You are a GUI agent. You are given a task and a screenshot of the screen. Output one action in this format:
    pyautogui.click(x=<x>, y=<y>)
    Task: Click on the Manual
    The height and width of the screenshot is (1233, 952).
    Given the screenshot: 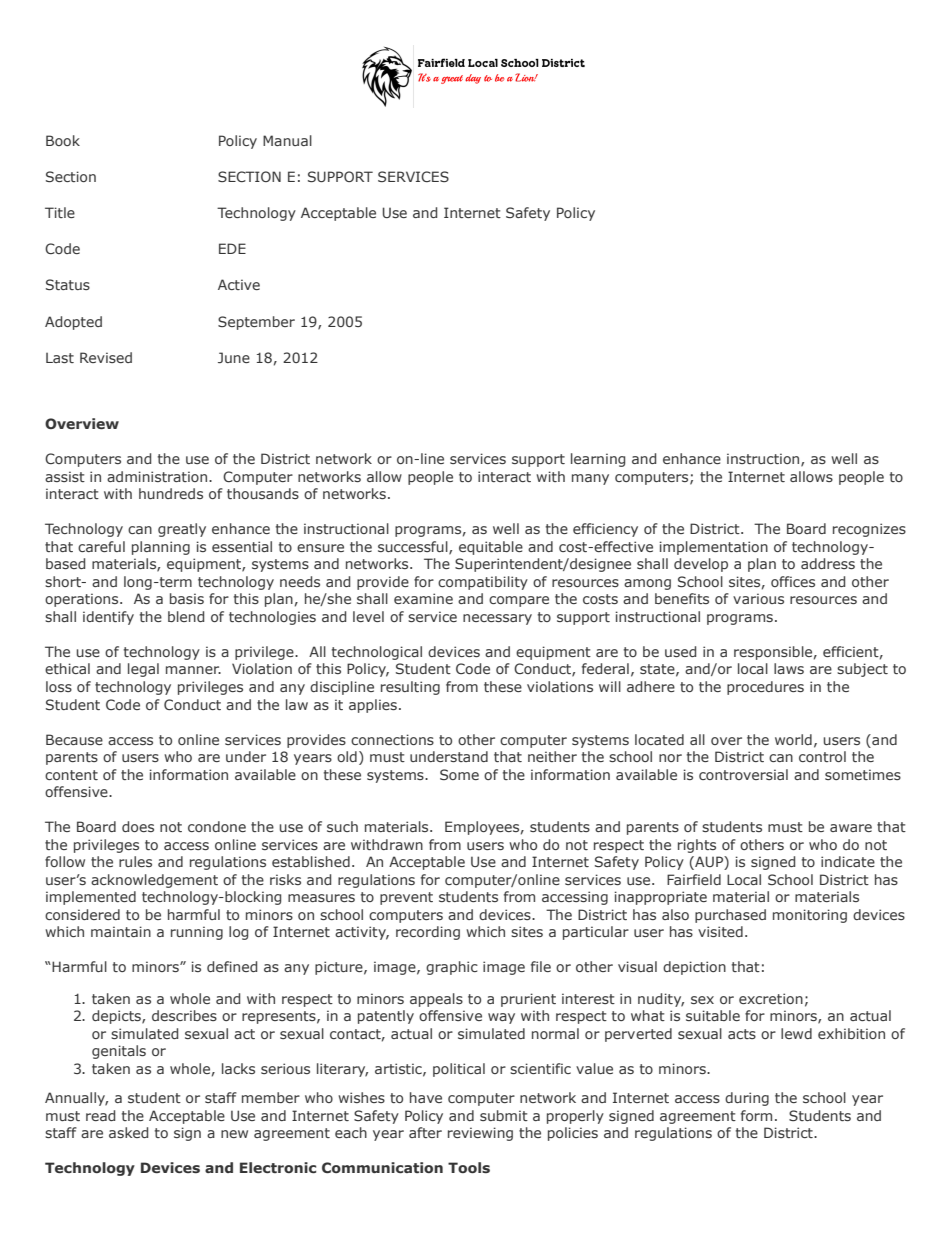 What is the action you would take?
    pyautogui.click(x=287, y=140)
